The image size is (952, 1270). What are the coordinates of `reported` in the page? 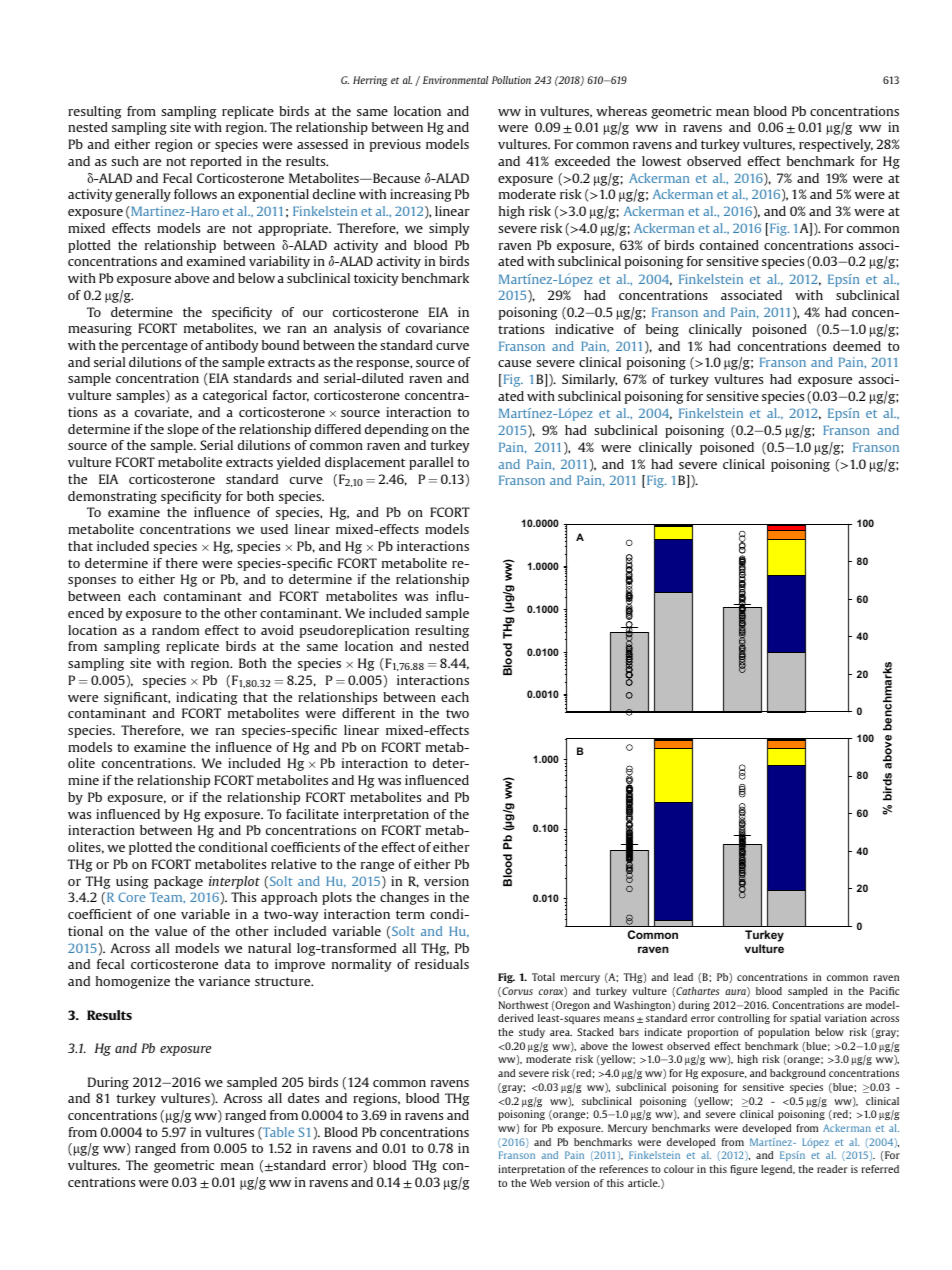 It's located at (216, 162).
